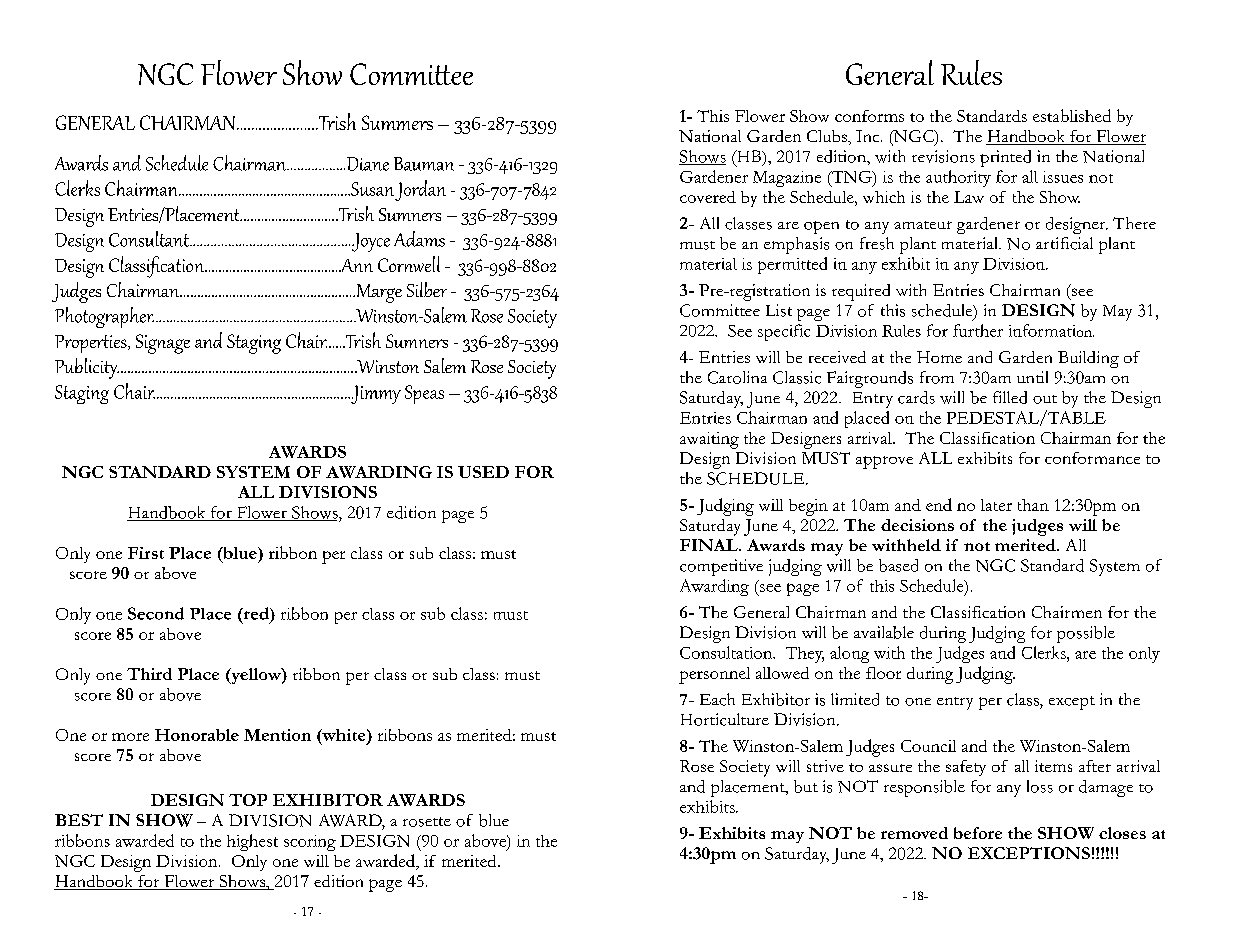  What do you see at coordinates (483, 472) in the screenshot?
I see `USED` at bounding box center [483, 472].
